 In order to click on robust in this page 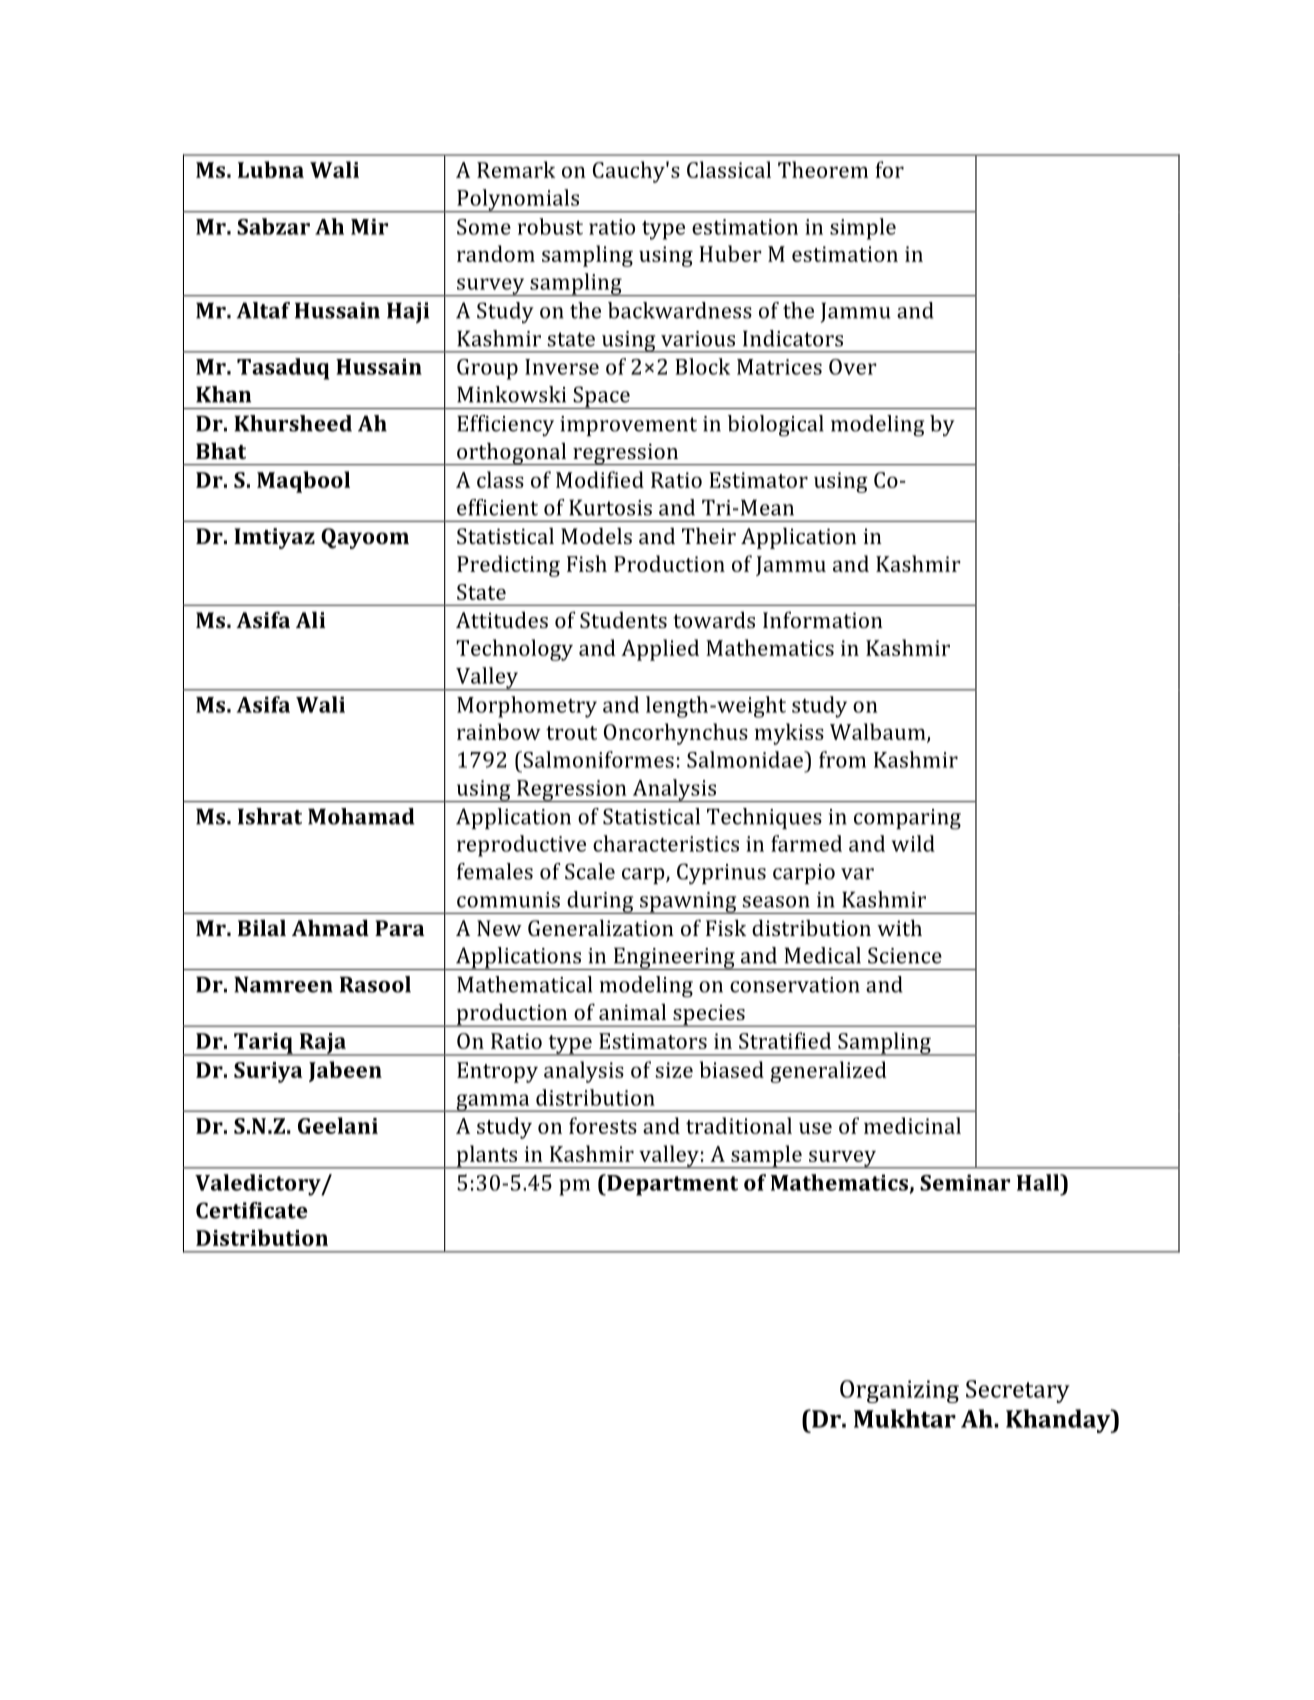, I will do `click(550, 226)`.
